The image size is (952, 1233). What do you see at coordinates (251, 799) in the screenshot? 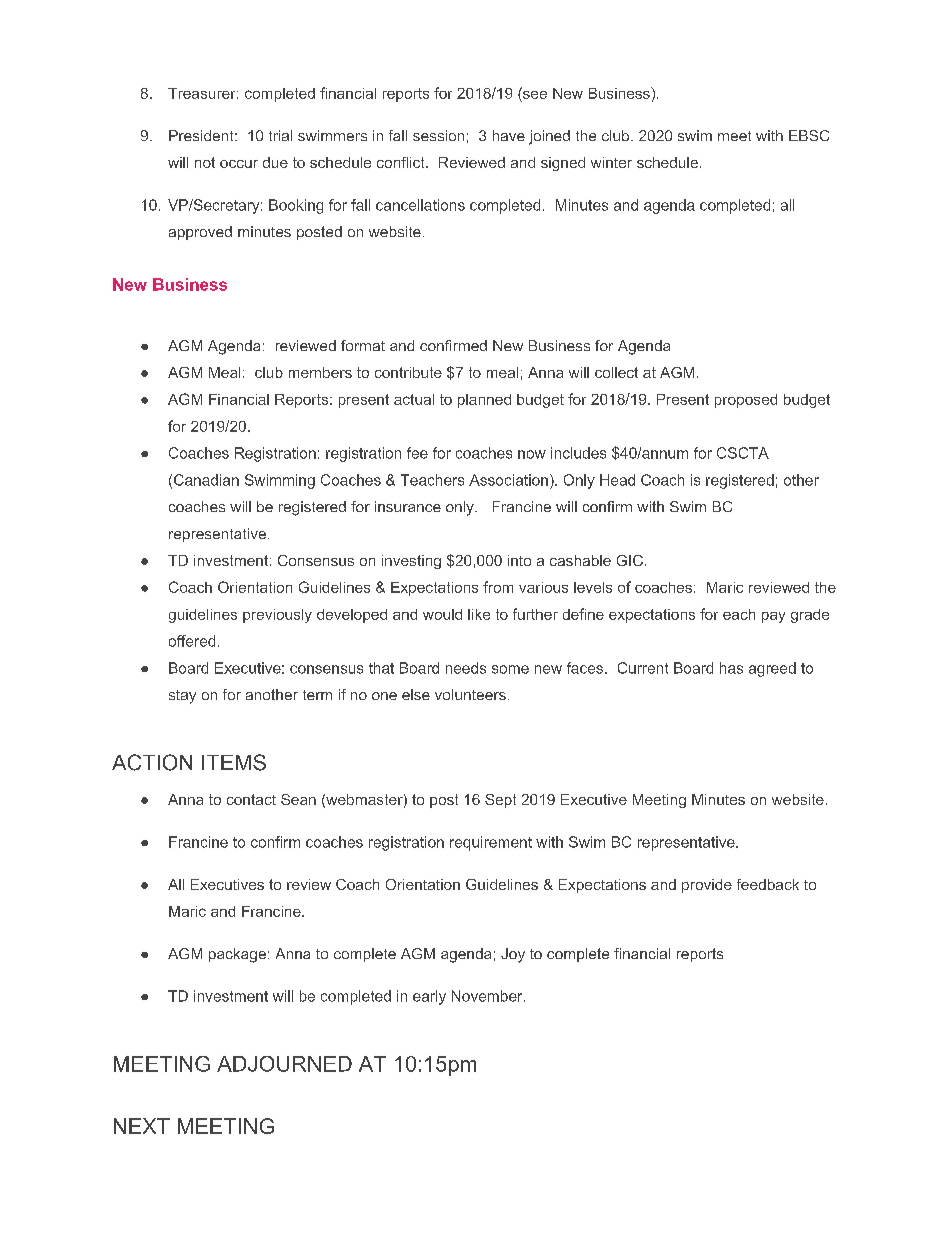
I see `contact` at bounding box center [251, 799].
